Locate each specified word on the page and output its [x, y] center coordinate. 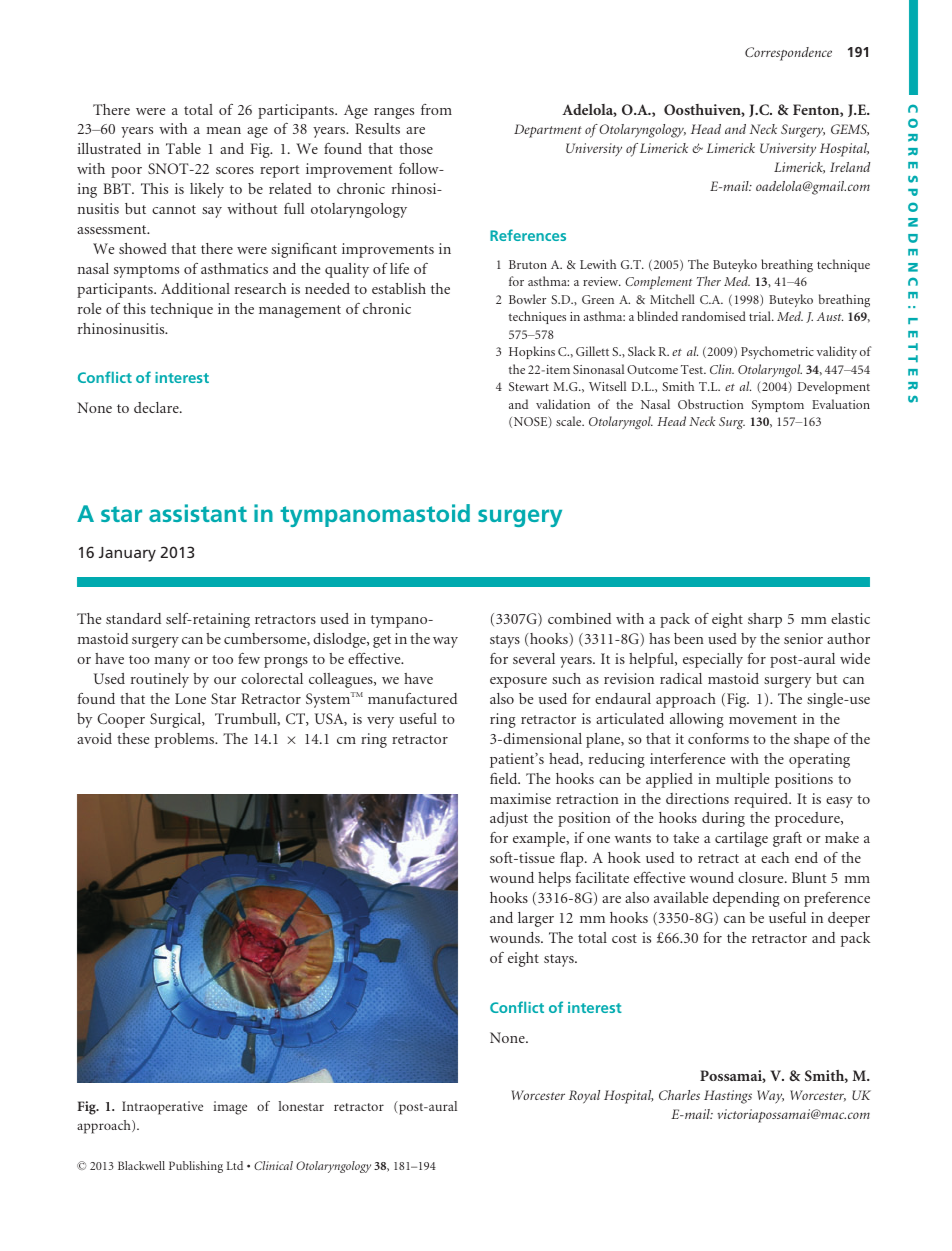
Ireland [850, 167]
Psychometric [777, 352]
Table [183, 148]
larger [536, 919]
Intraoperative [162, 1108]
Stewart [529, 386]
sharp [765, 620]
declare [157, 407]
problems [186, 740]
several [534, 658]
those [416, 148]
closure [762, 877]
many [172, 662]
